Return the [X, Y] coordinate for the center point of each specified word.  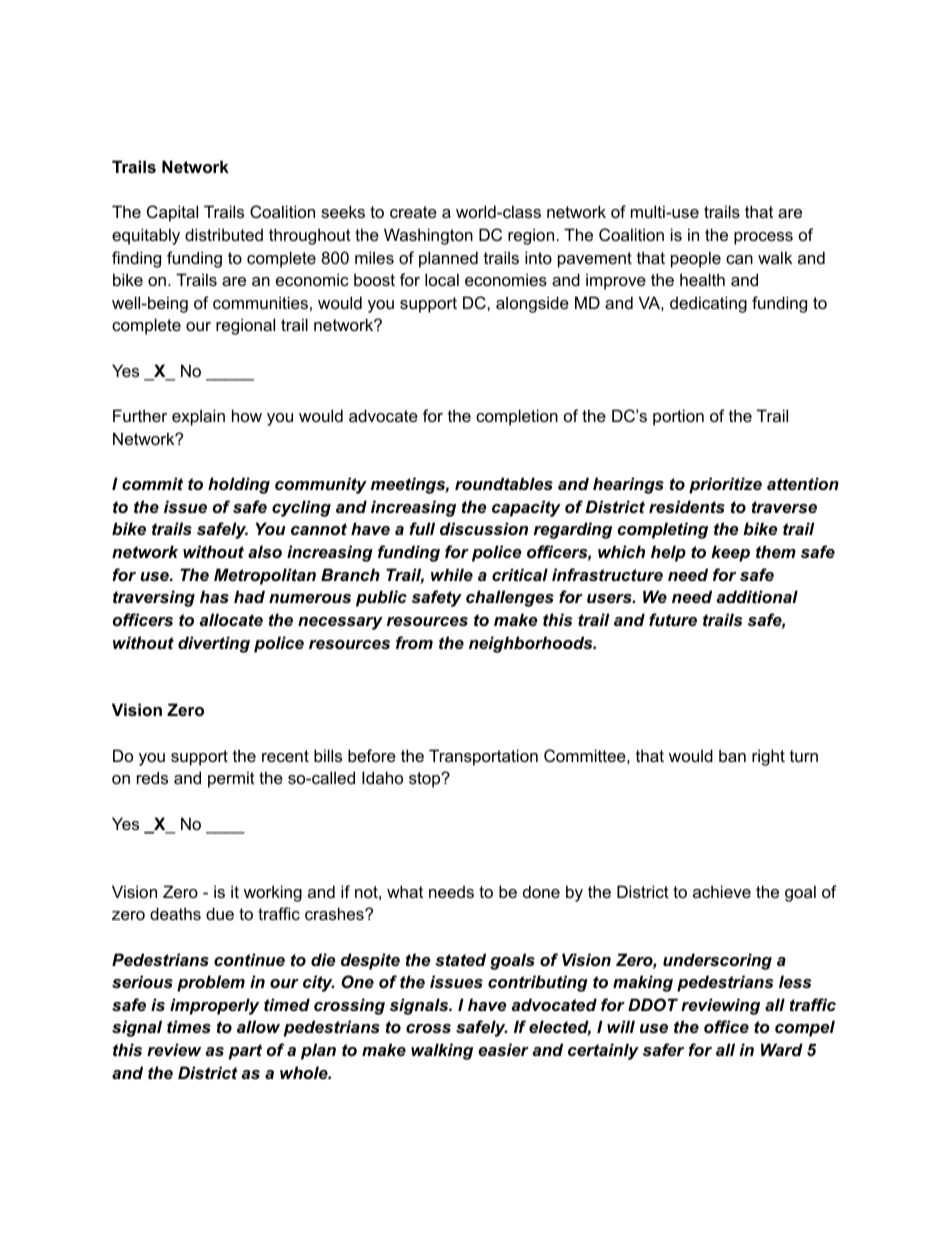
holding [239, 485]
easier [503, 1049]
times [189, 1026]
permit [231, 779]
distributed [224, 234]
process [763, 238]
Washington [428, 236]
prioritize [725, 485]
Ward [782, 1049]
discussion [484, 528]
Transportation [483, 757]
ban [732, 755]
